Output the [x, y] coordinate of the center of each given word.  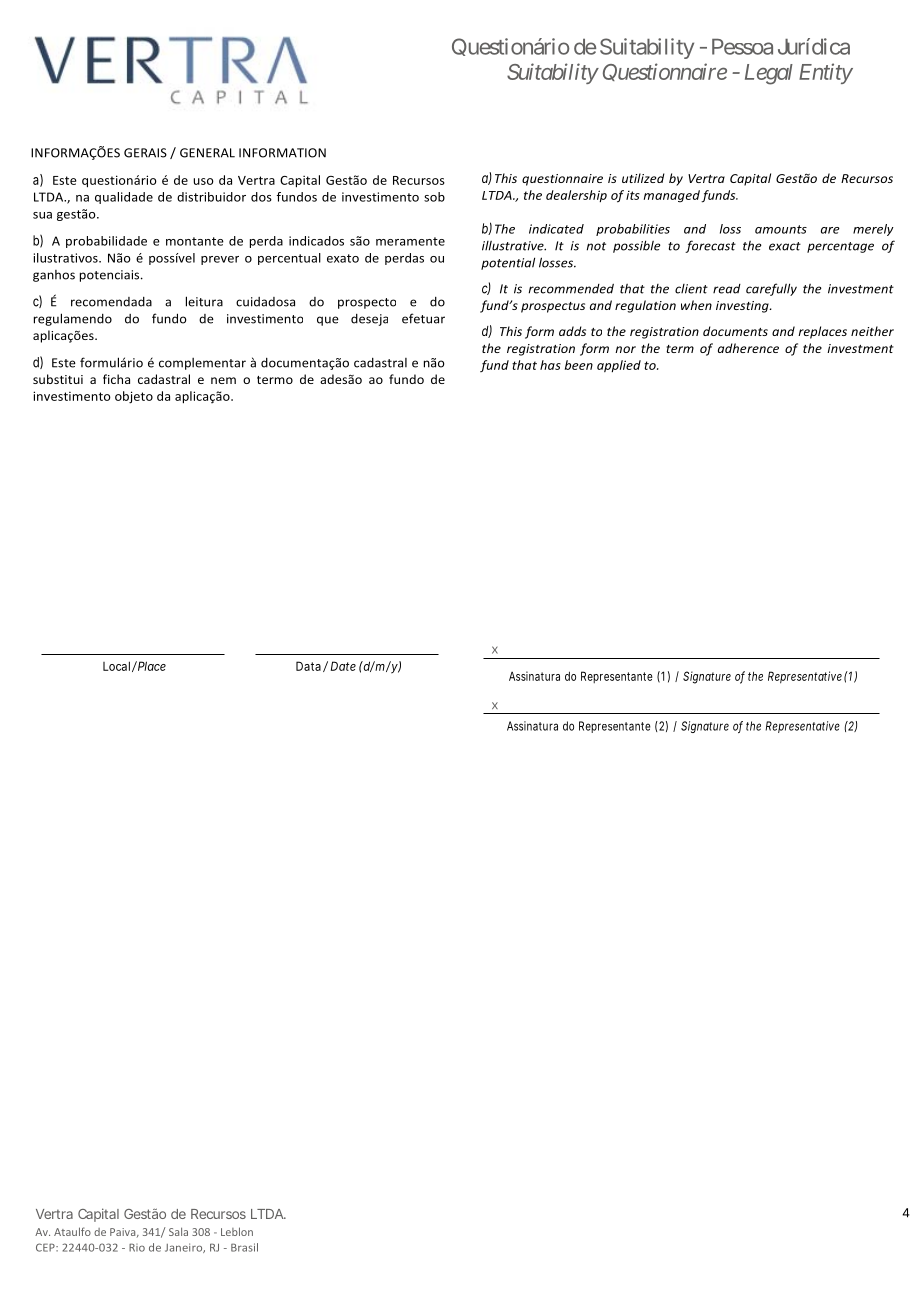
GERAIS [145, 153]
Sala [178, 1231]
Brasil [244, 1247]
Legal [769, 74]
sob [434, 197]
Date [343, 666]
